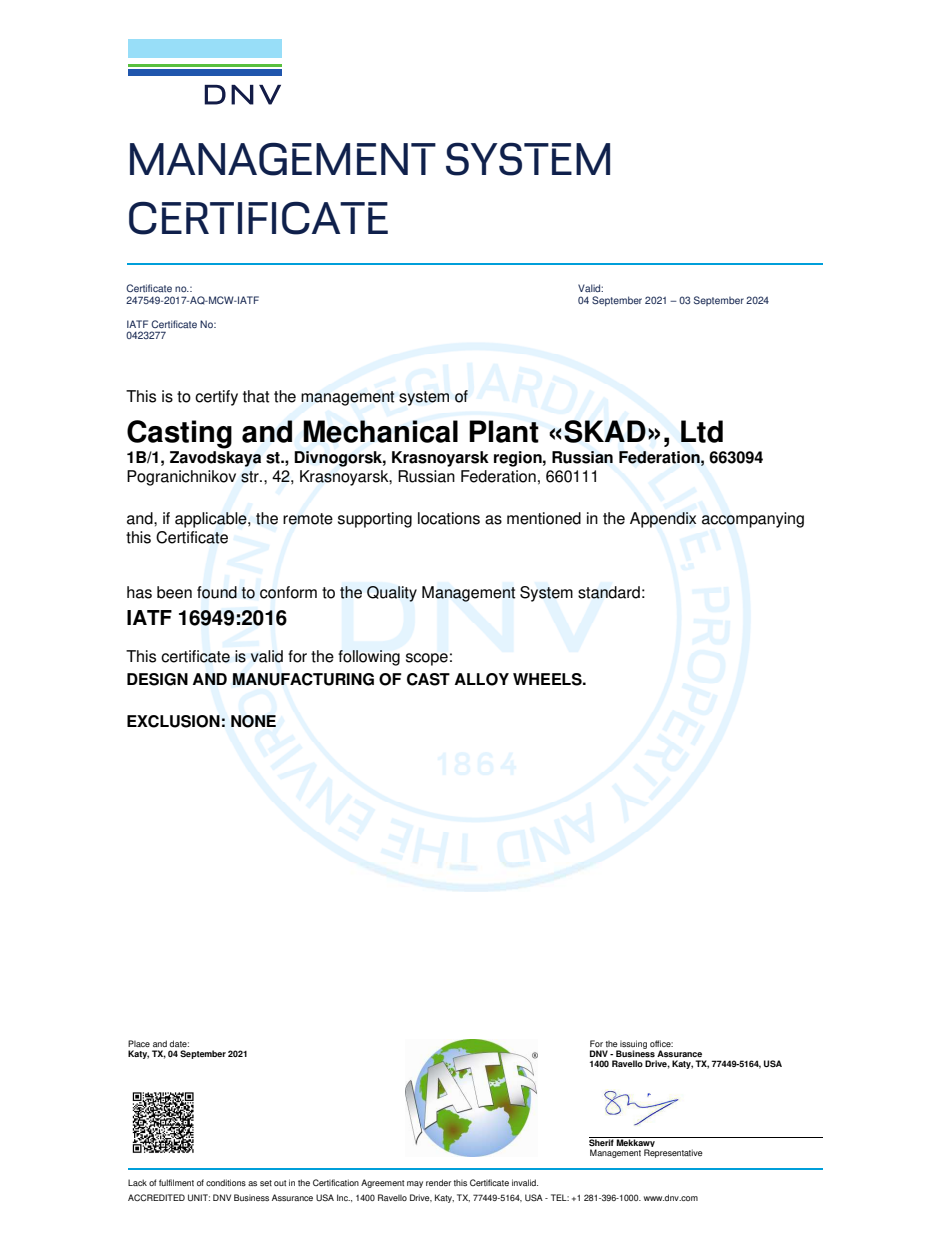 This screenshot has width=952, height=1233. What do you see at coordinates (415, 1184) in the screenshot?
I see `may` at bounding box center [415, 1184].
